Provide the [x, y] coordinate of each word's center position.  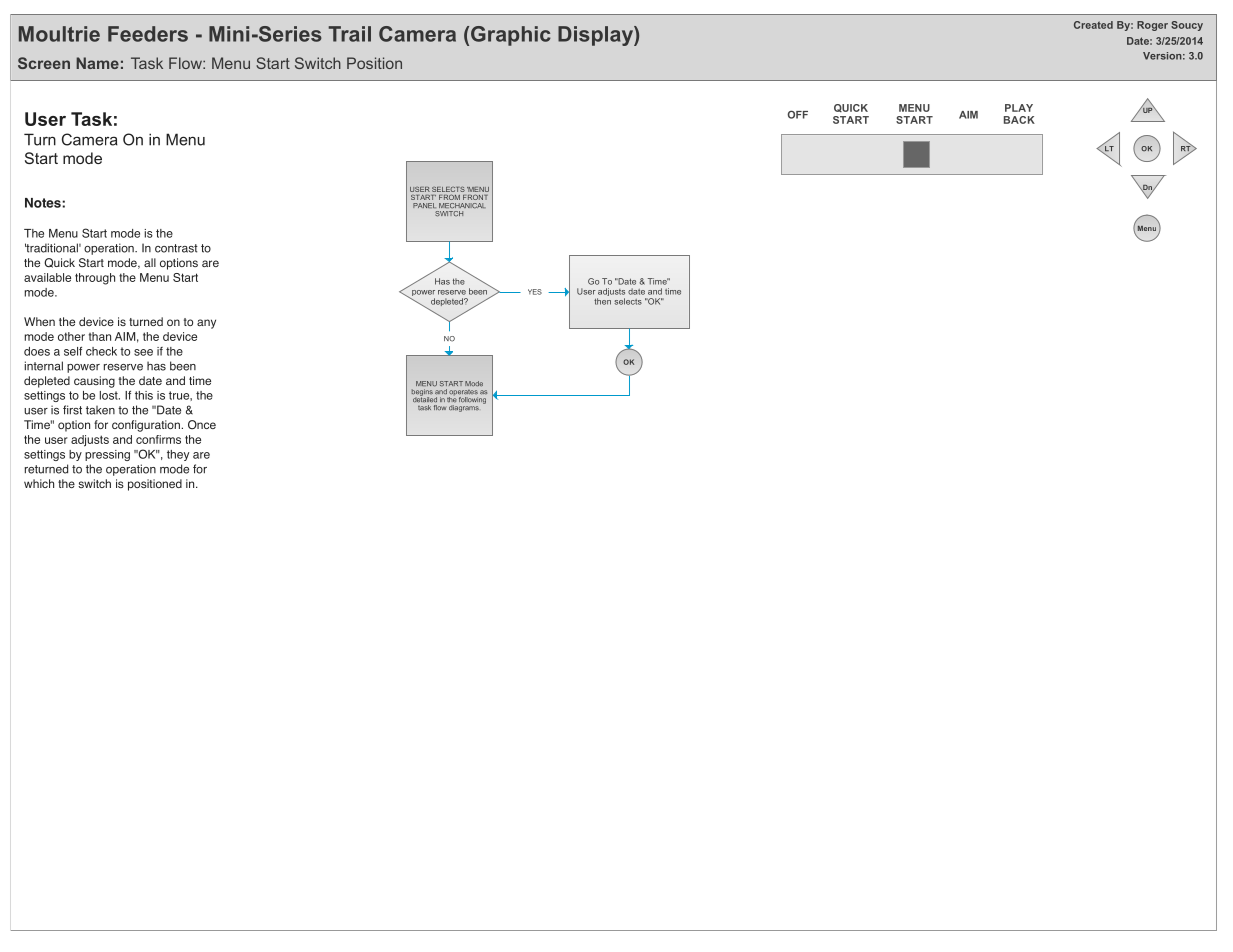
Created [1093, 25]
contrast [176, 248]
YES [535, 292]
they [178, 455]
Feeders [148, 34]
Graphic [511, 36]
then [602, 301]
